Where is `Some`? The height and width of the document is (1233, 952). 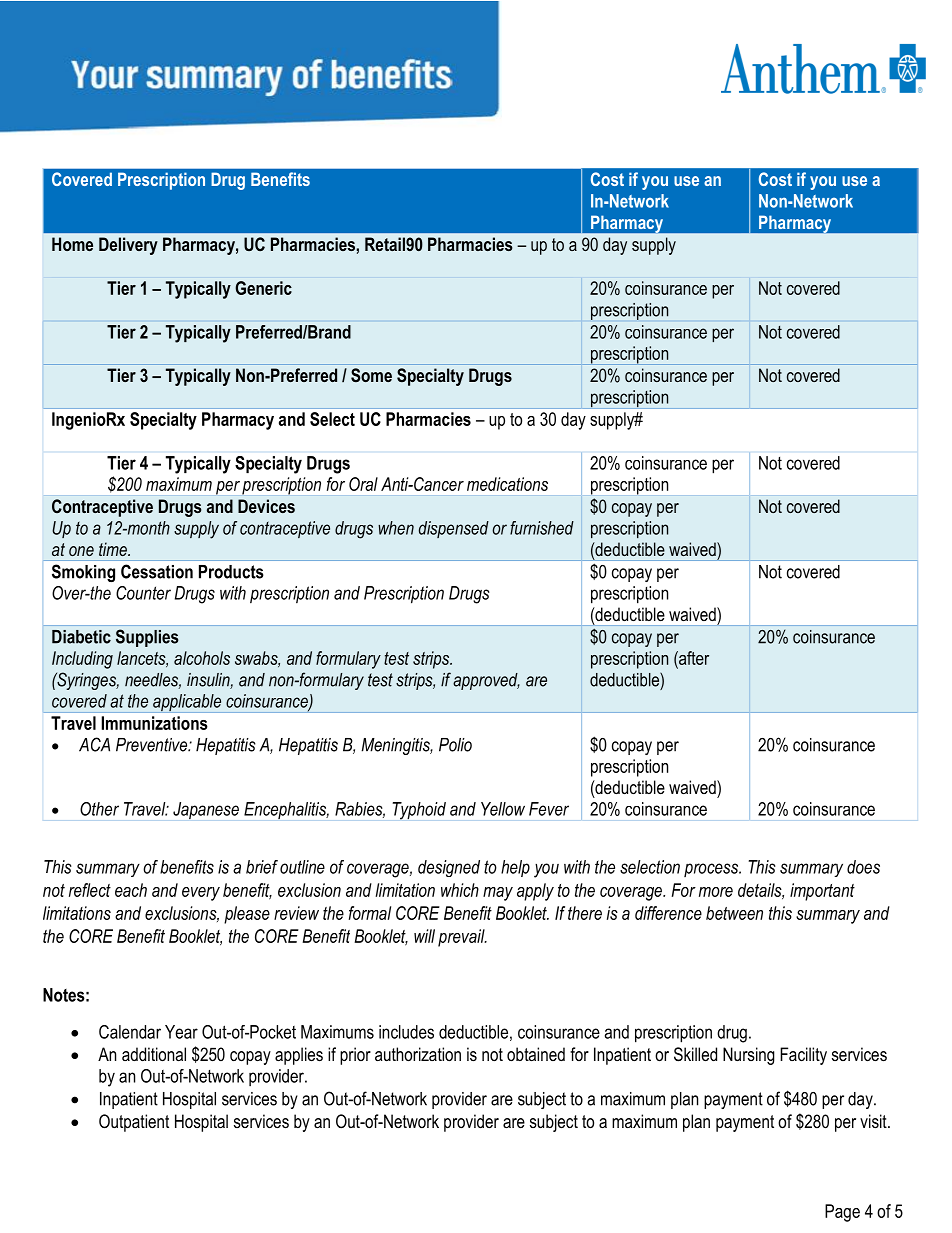
Some is located at coordinates (371, 375).
